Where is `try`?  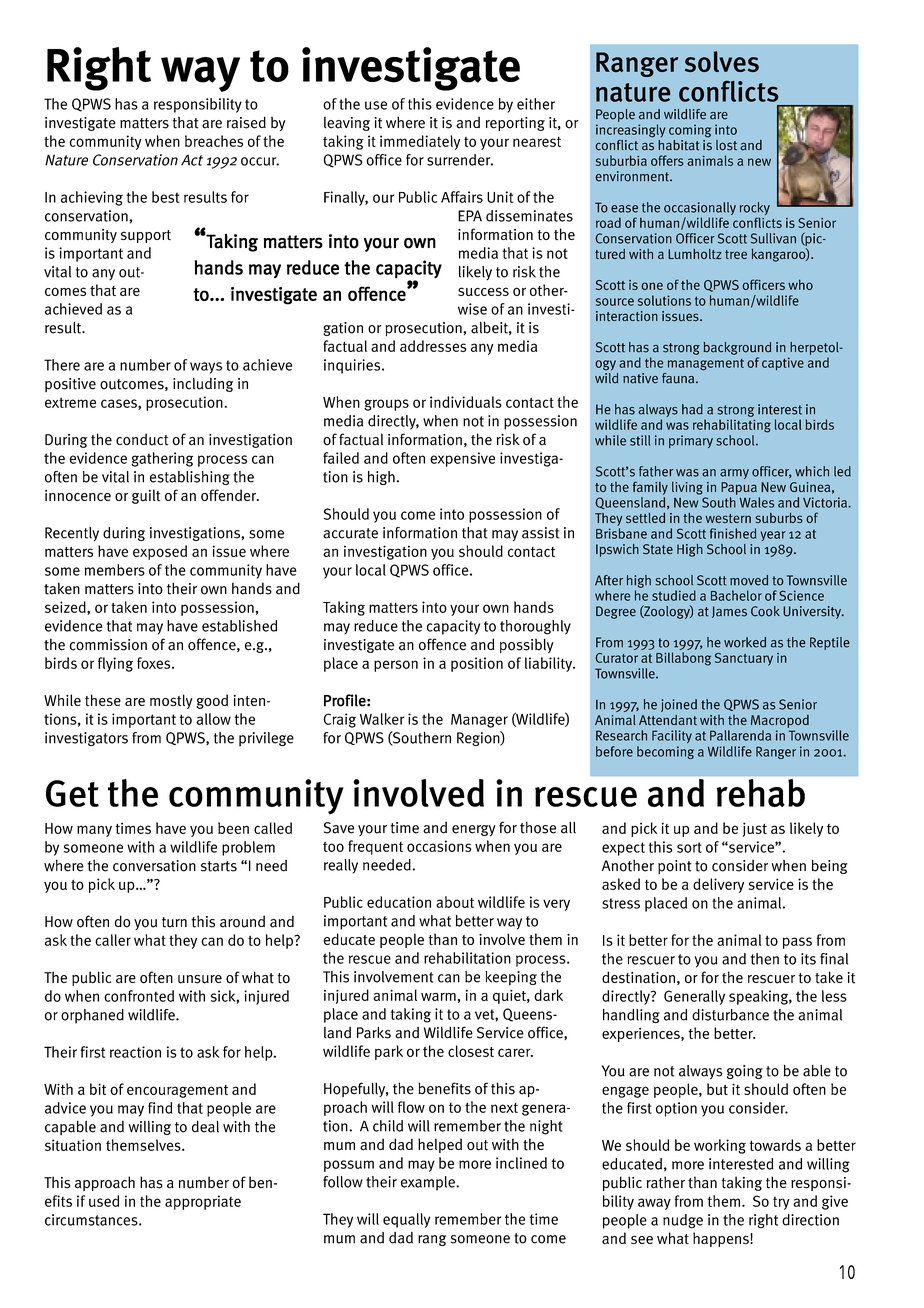
try is located at coordinates (781, 1203).
